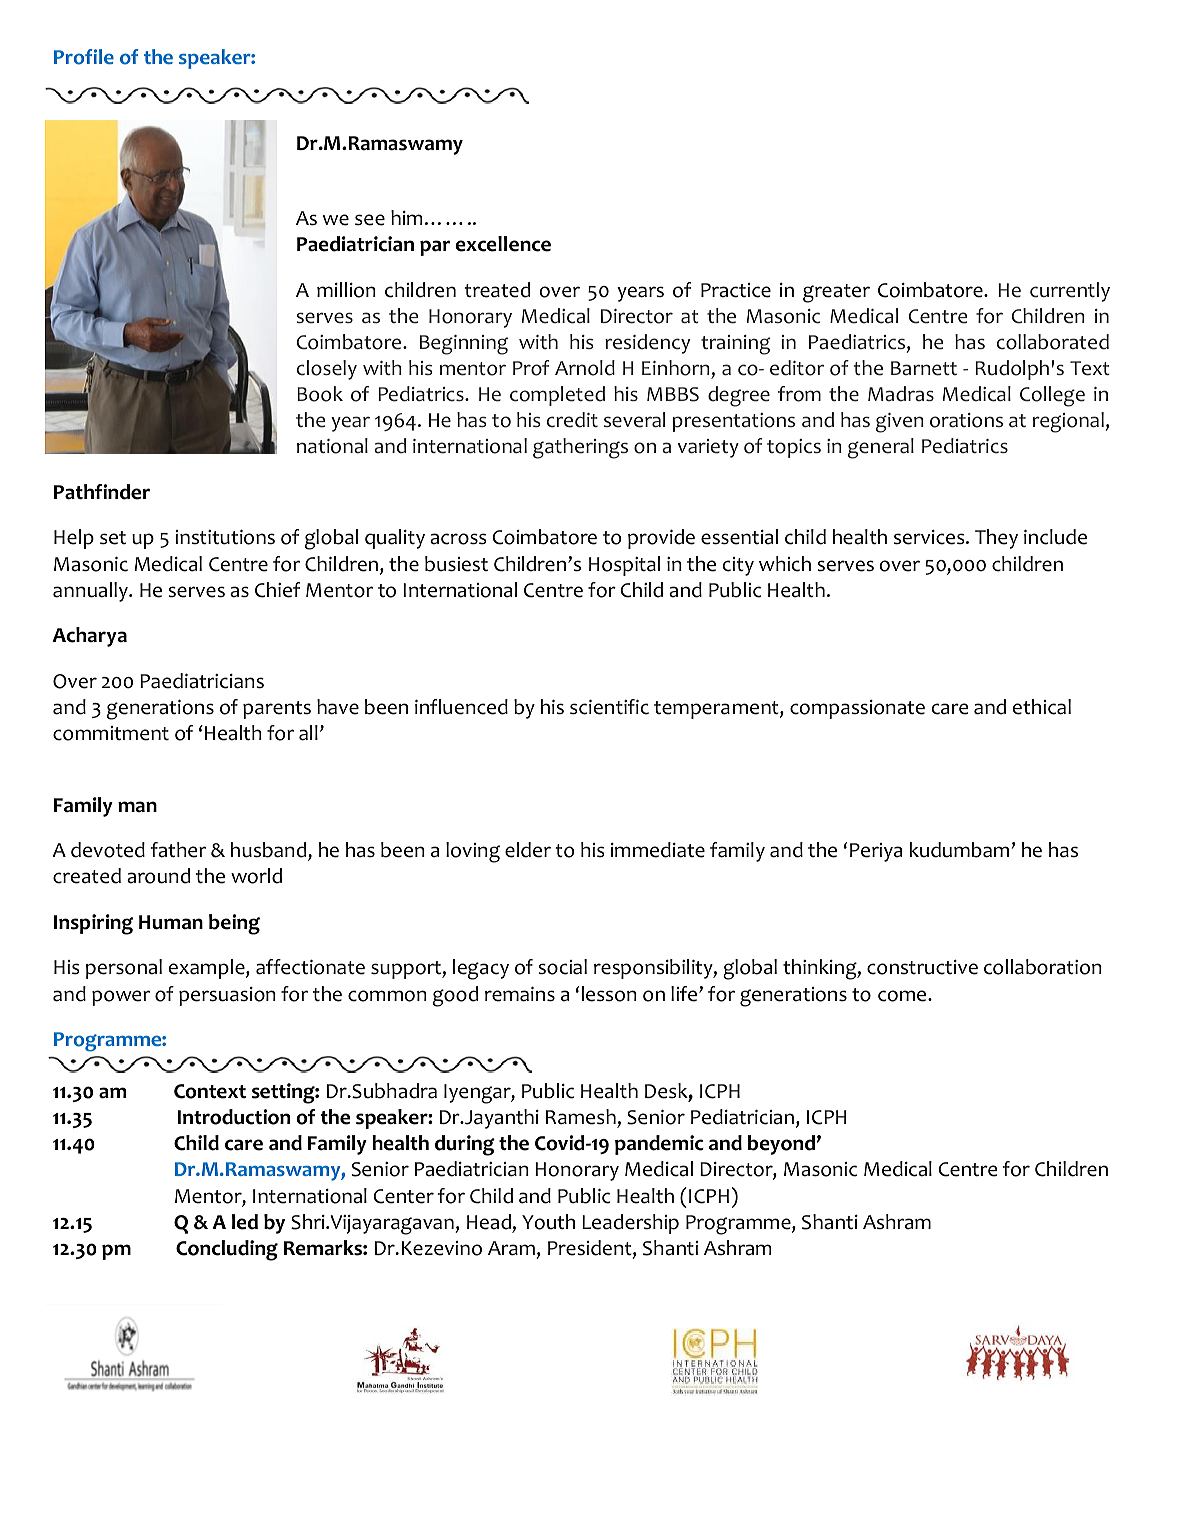 Image resolution: width=1189 pixels, height=1539 pixels. What do you see at coordinates (836, 293) in the screenshot?
I see `greater` at bounding box center [836, 293].
